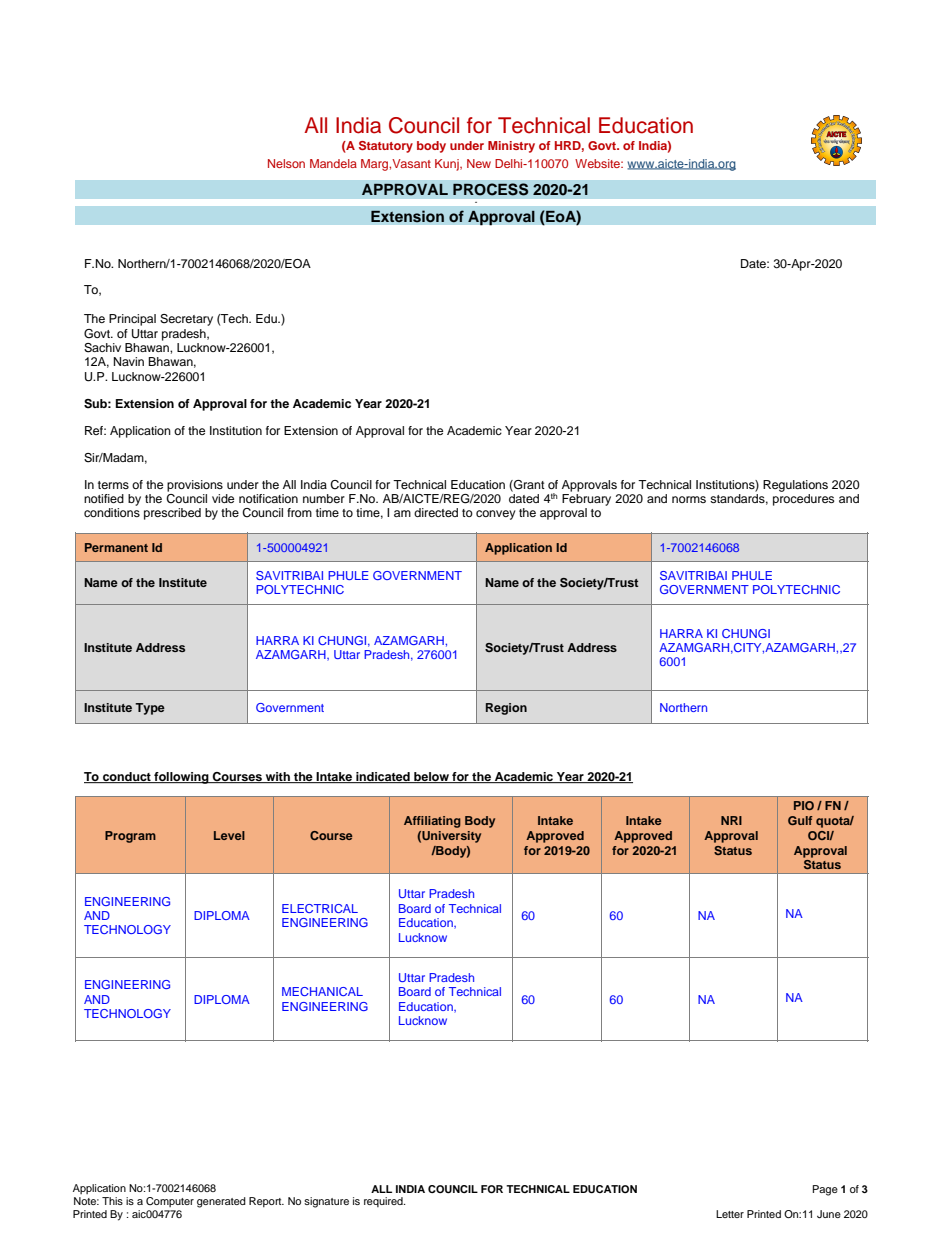 Image resolution: width=952 pixels, height=1233 pixels. What do you see at coordinates (511, 147) in the screenshot?
I see `Ministry` at bounding box center [511, 147].
